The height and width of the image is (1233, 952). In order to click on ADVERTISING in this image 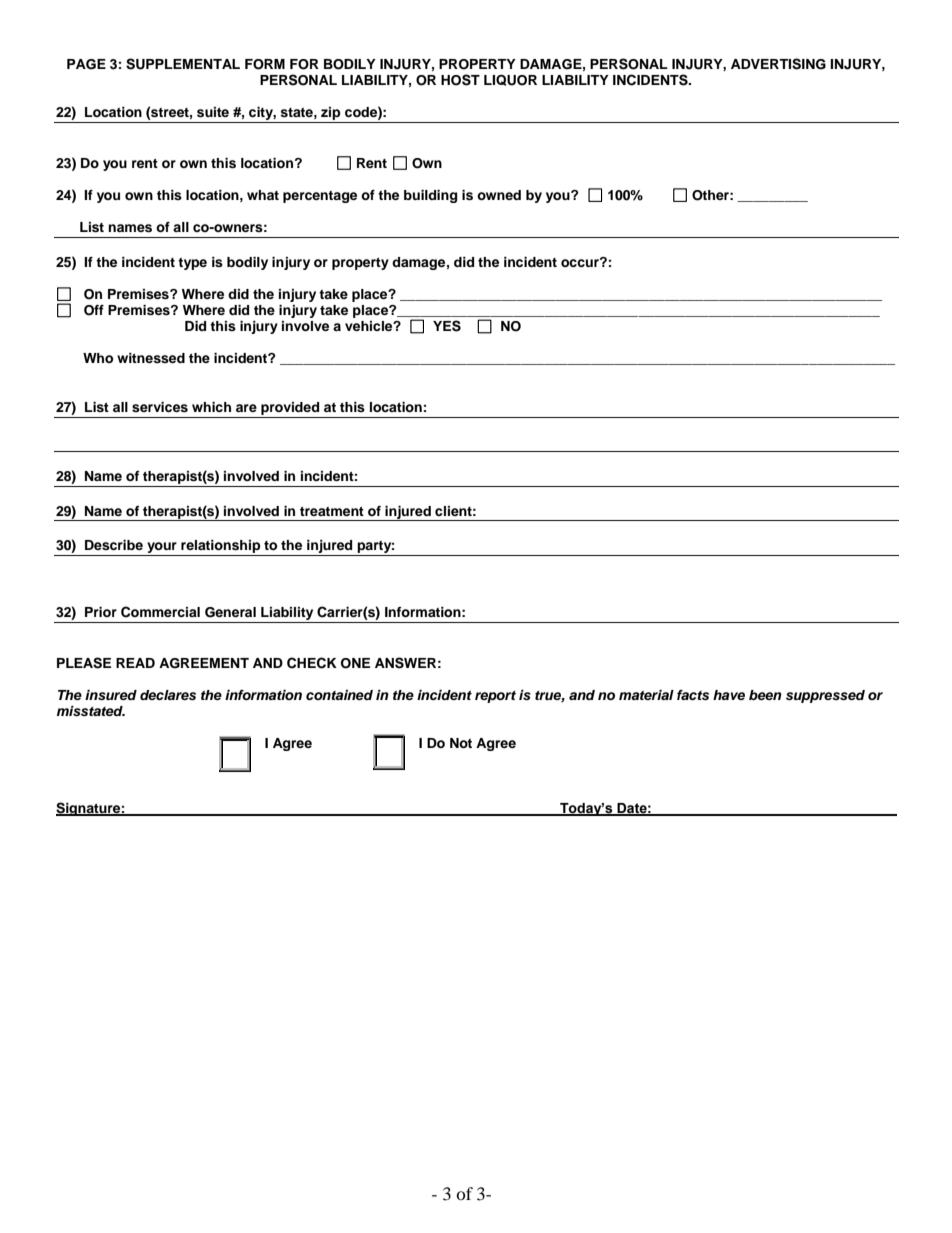, I will do `click(778, 64)`.
